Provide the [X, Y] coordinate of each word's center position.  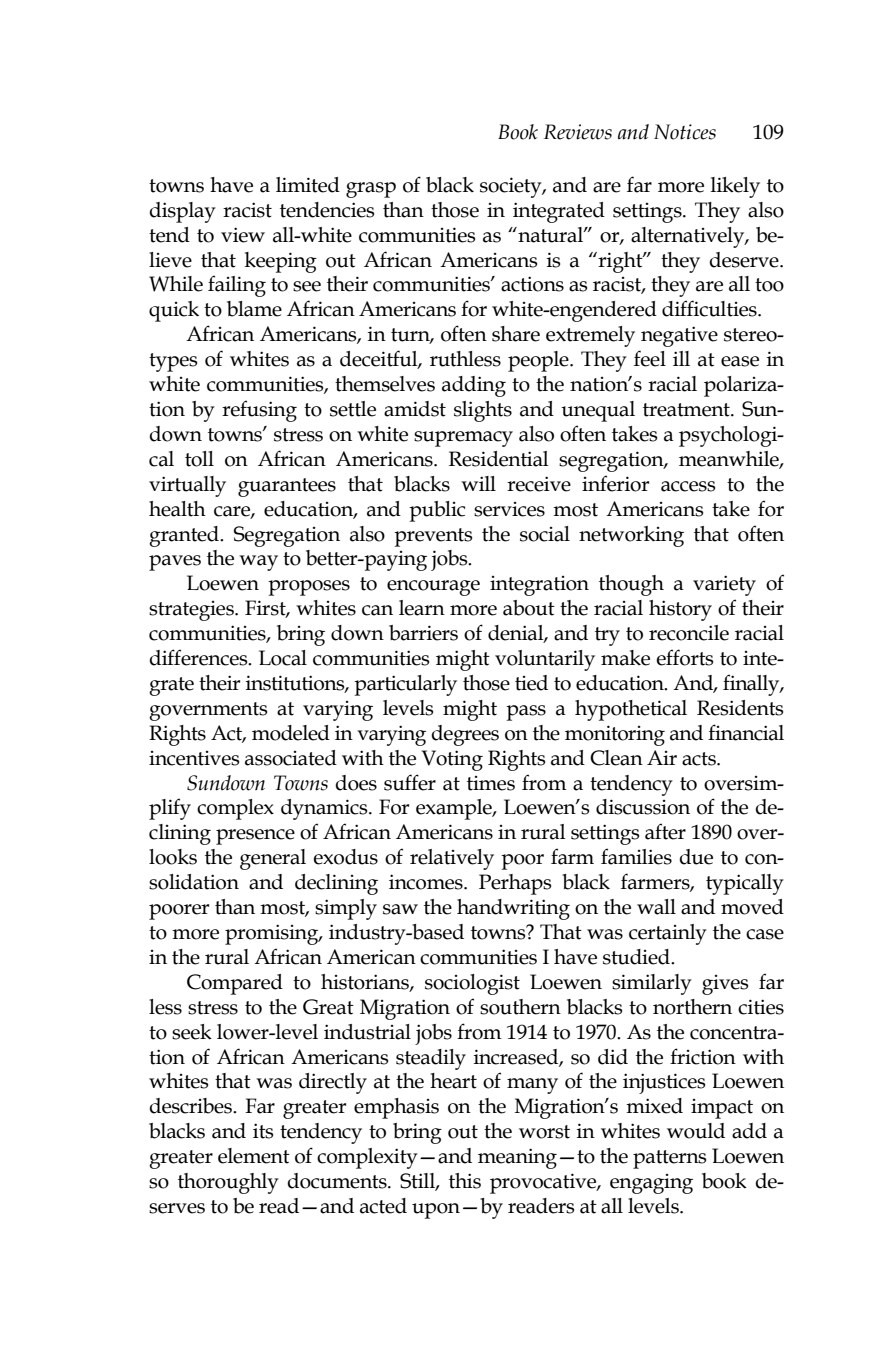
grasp [371, 190]
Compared [235, 984]
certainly [668, 934]
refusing [259, 411]
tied [531, 683]
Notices [685, 132]
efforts [684, 657]
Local [283, 658]
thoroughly [228, 1183]
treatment [687, 410]
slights [483, 411]
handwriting [513, 909]
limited [308, 185]
